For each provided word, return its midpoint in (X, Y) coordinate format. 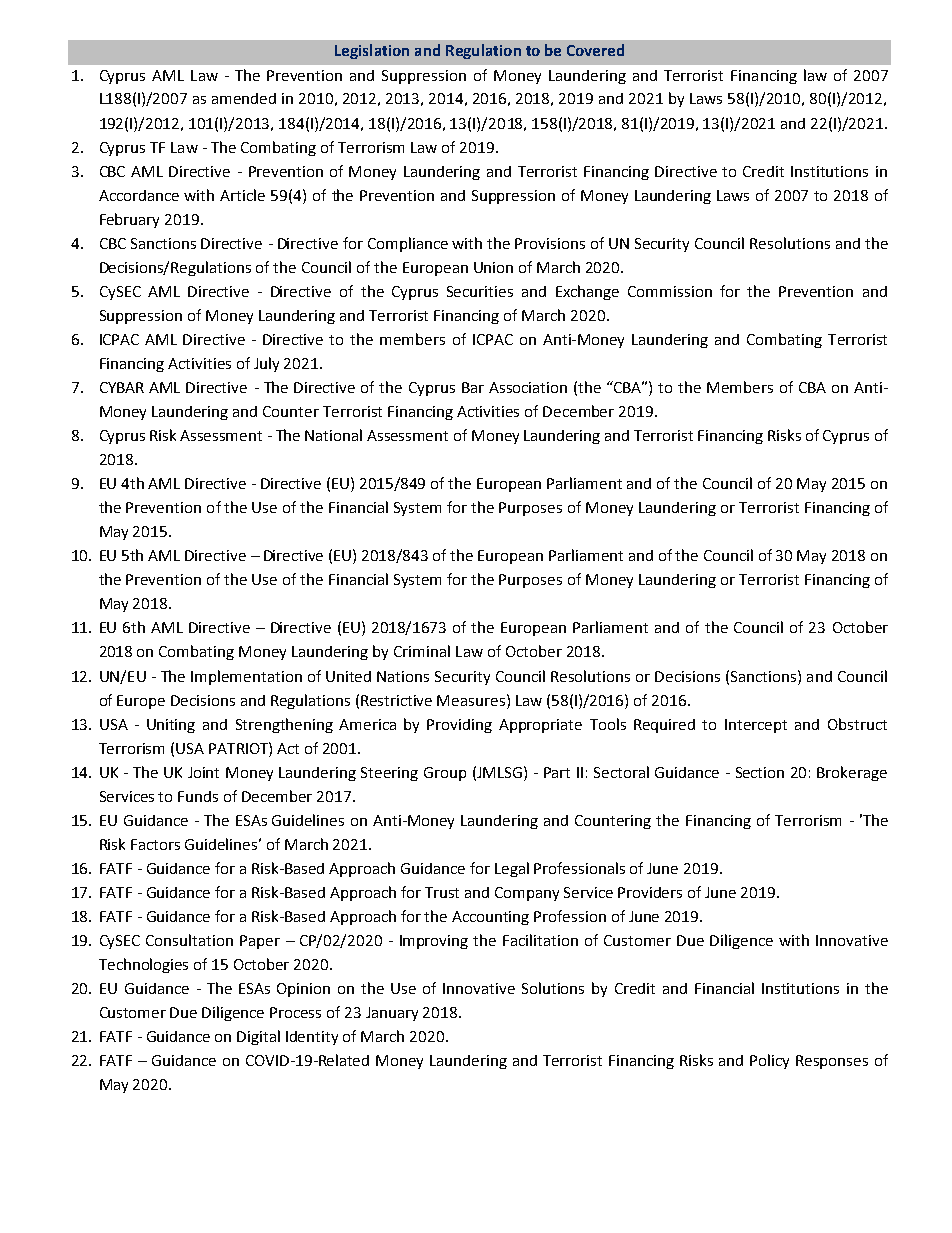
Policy (769, 1061)
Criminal (422, 651)
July (266, 364)
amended (244, 98)
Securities (480, 291)
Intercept (756, 726)
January (392, 1014)
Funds (198, 796)
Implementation (246, 677)
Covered (595, 50)
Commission (670, 291)
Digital (258, 1037)
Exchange (587, 292)
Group (445, 774)
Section (760, 772)
